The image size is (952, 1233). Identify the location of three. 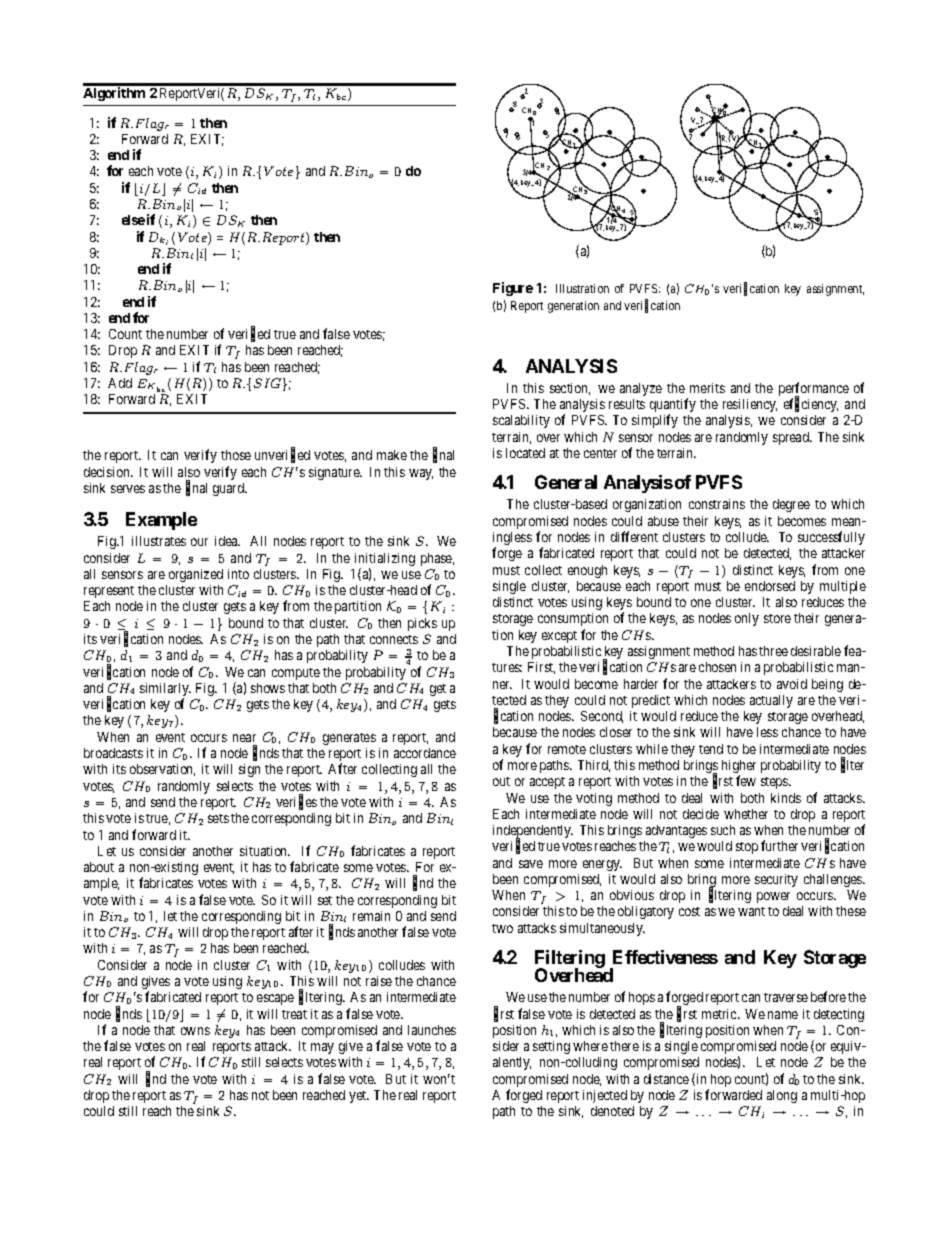
(773, 651).
